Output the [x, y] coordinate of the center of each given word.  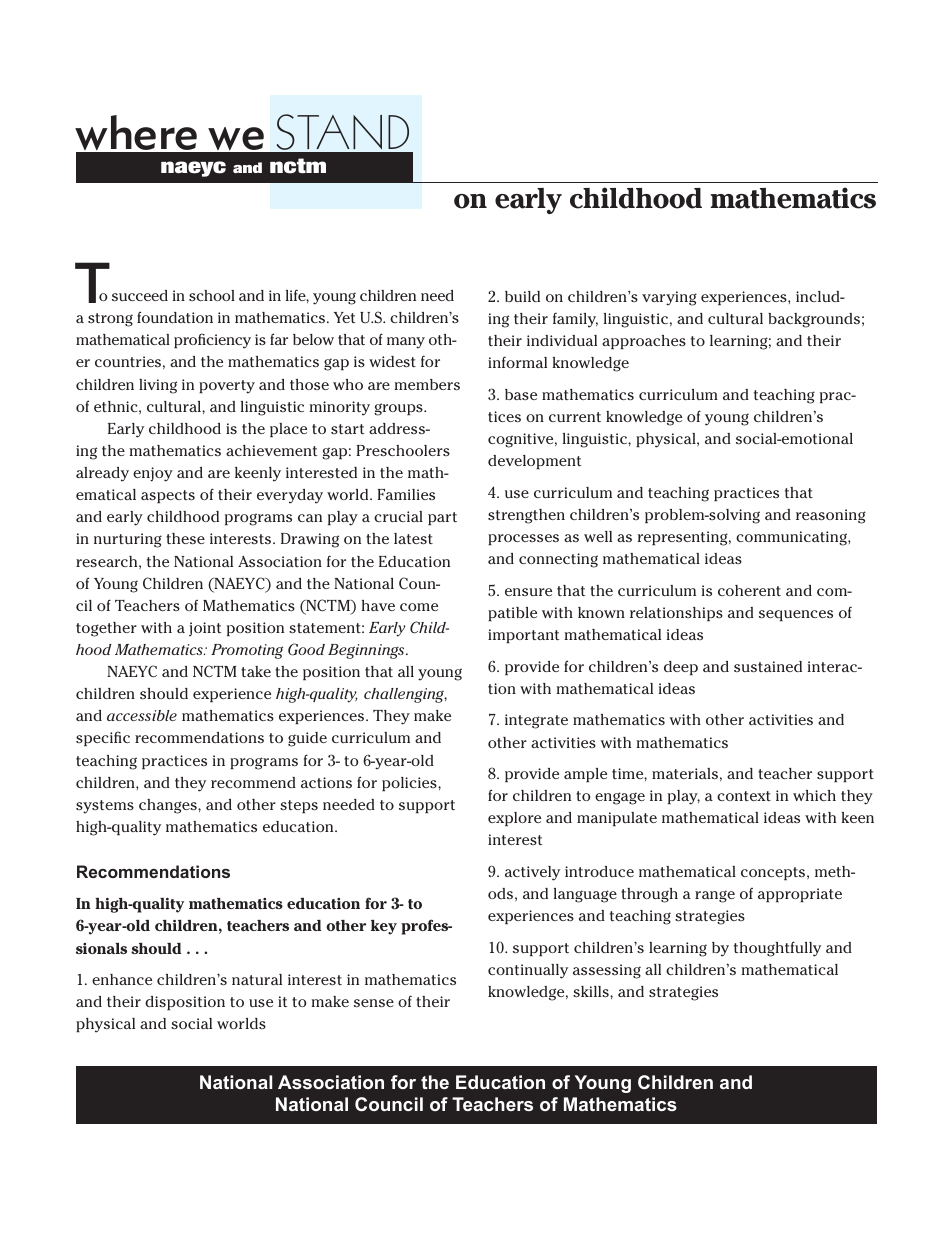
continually [528, 971]
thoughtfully [777, 949]
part [442, 518]
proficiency [212, 341]
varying [669, 298]
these [185, 538]
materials [685, 773]
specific [103, 738]
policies [410, 784]
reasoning [831, 516]
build [522, 296]
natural [257, 979]
